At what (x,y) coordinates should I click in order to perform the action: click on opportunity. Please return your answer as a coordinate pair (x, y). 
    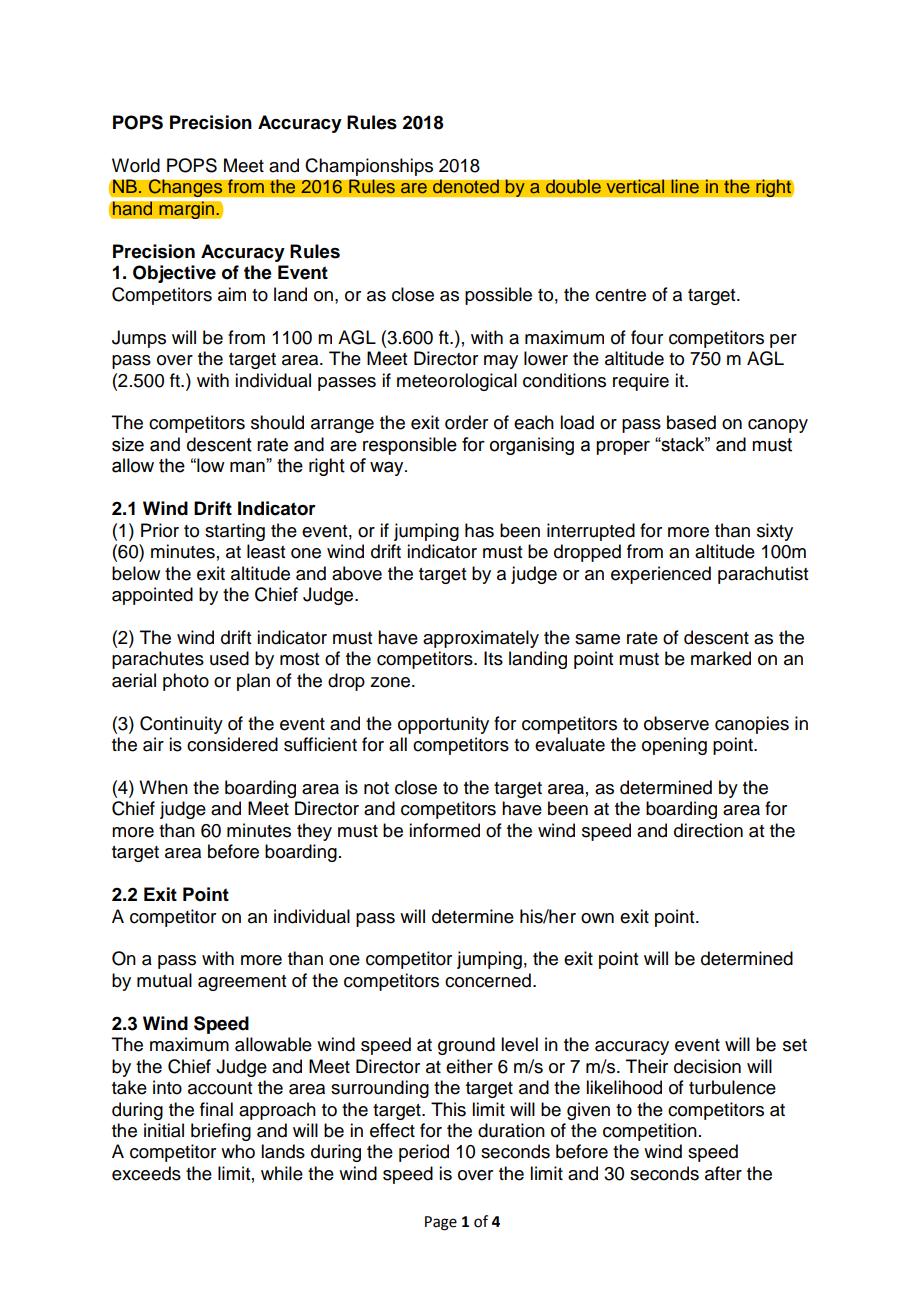
    Looking at the image, I should click on (443, 725).
